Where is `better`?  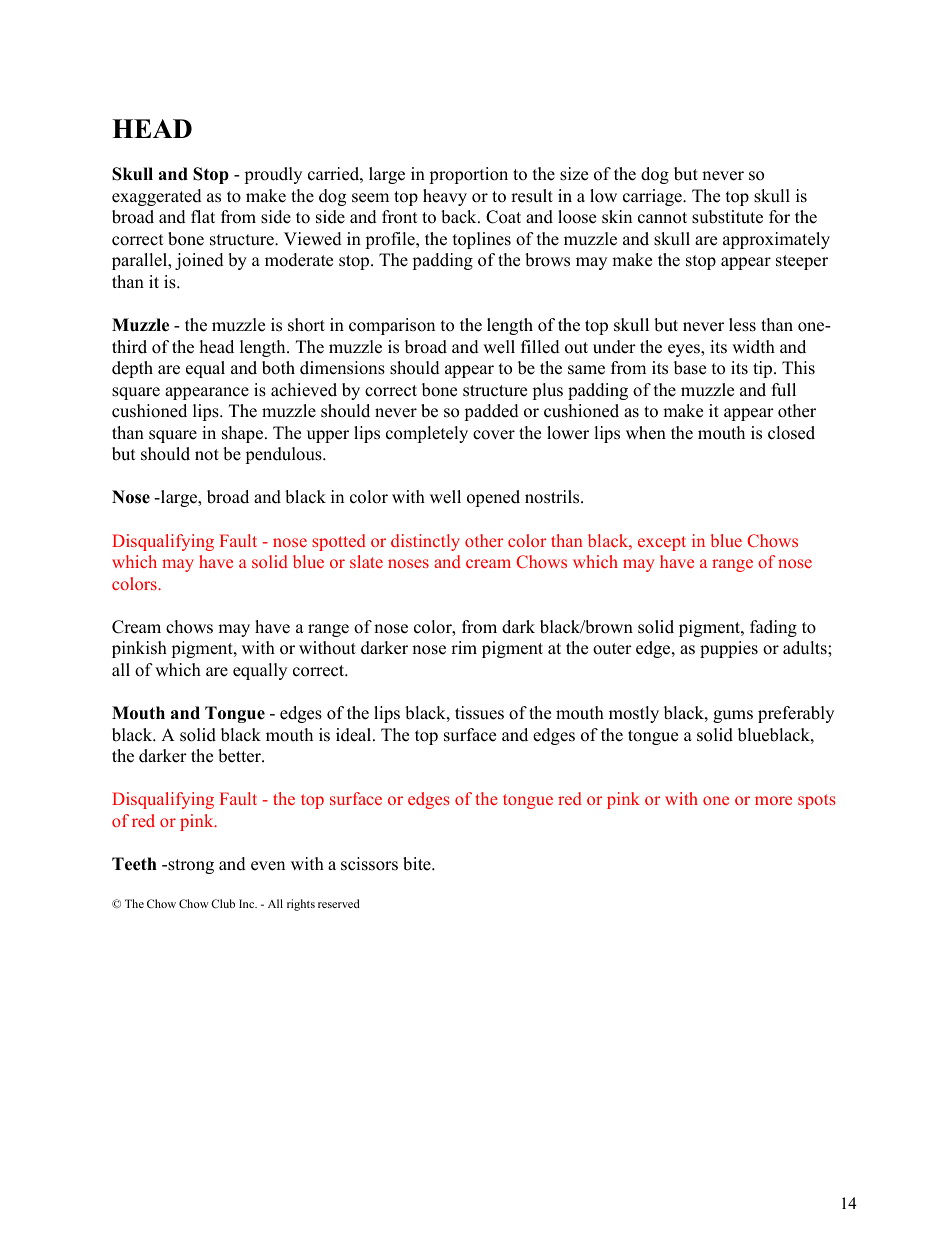 better is located at coordinates (240, 756).
